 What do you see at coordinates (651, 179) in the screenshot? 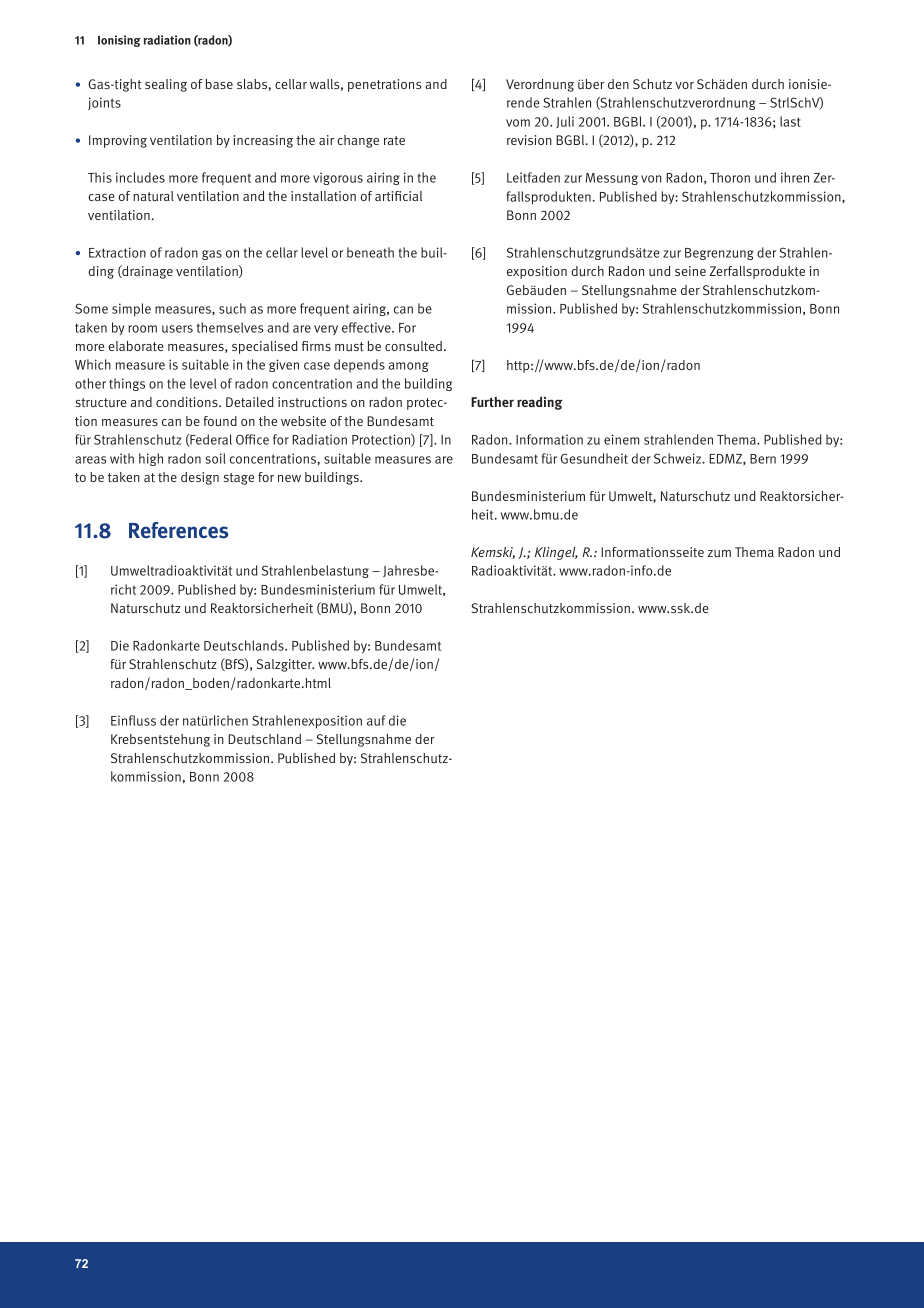
I see `von` at bounding box center [651, 179].
